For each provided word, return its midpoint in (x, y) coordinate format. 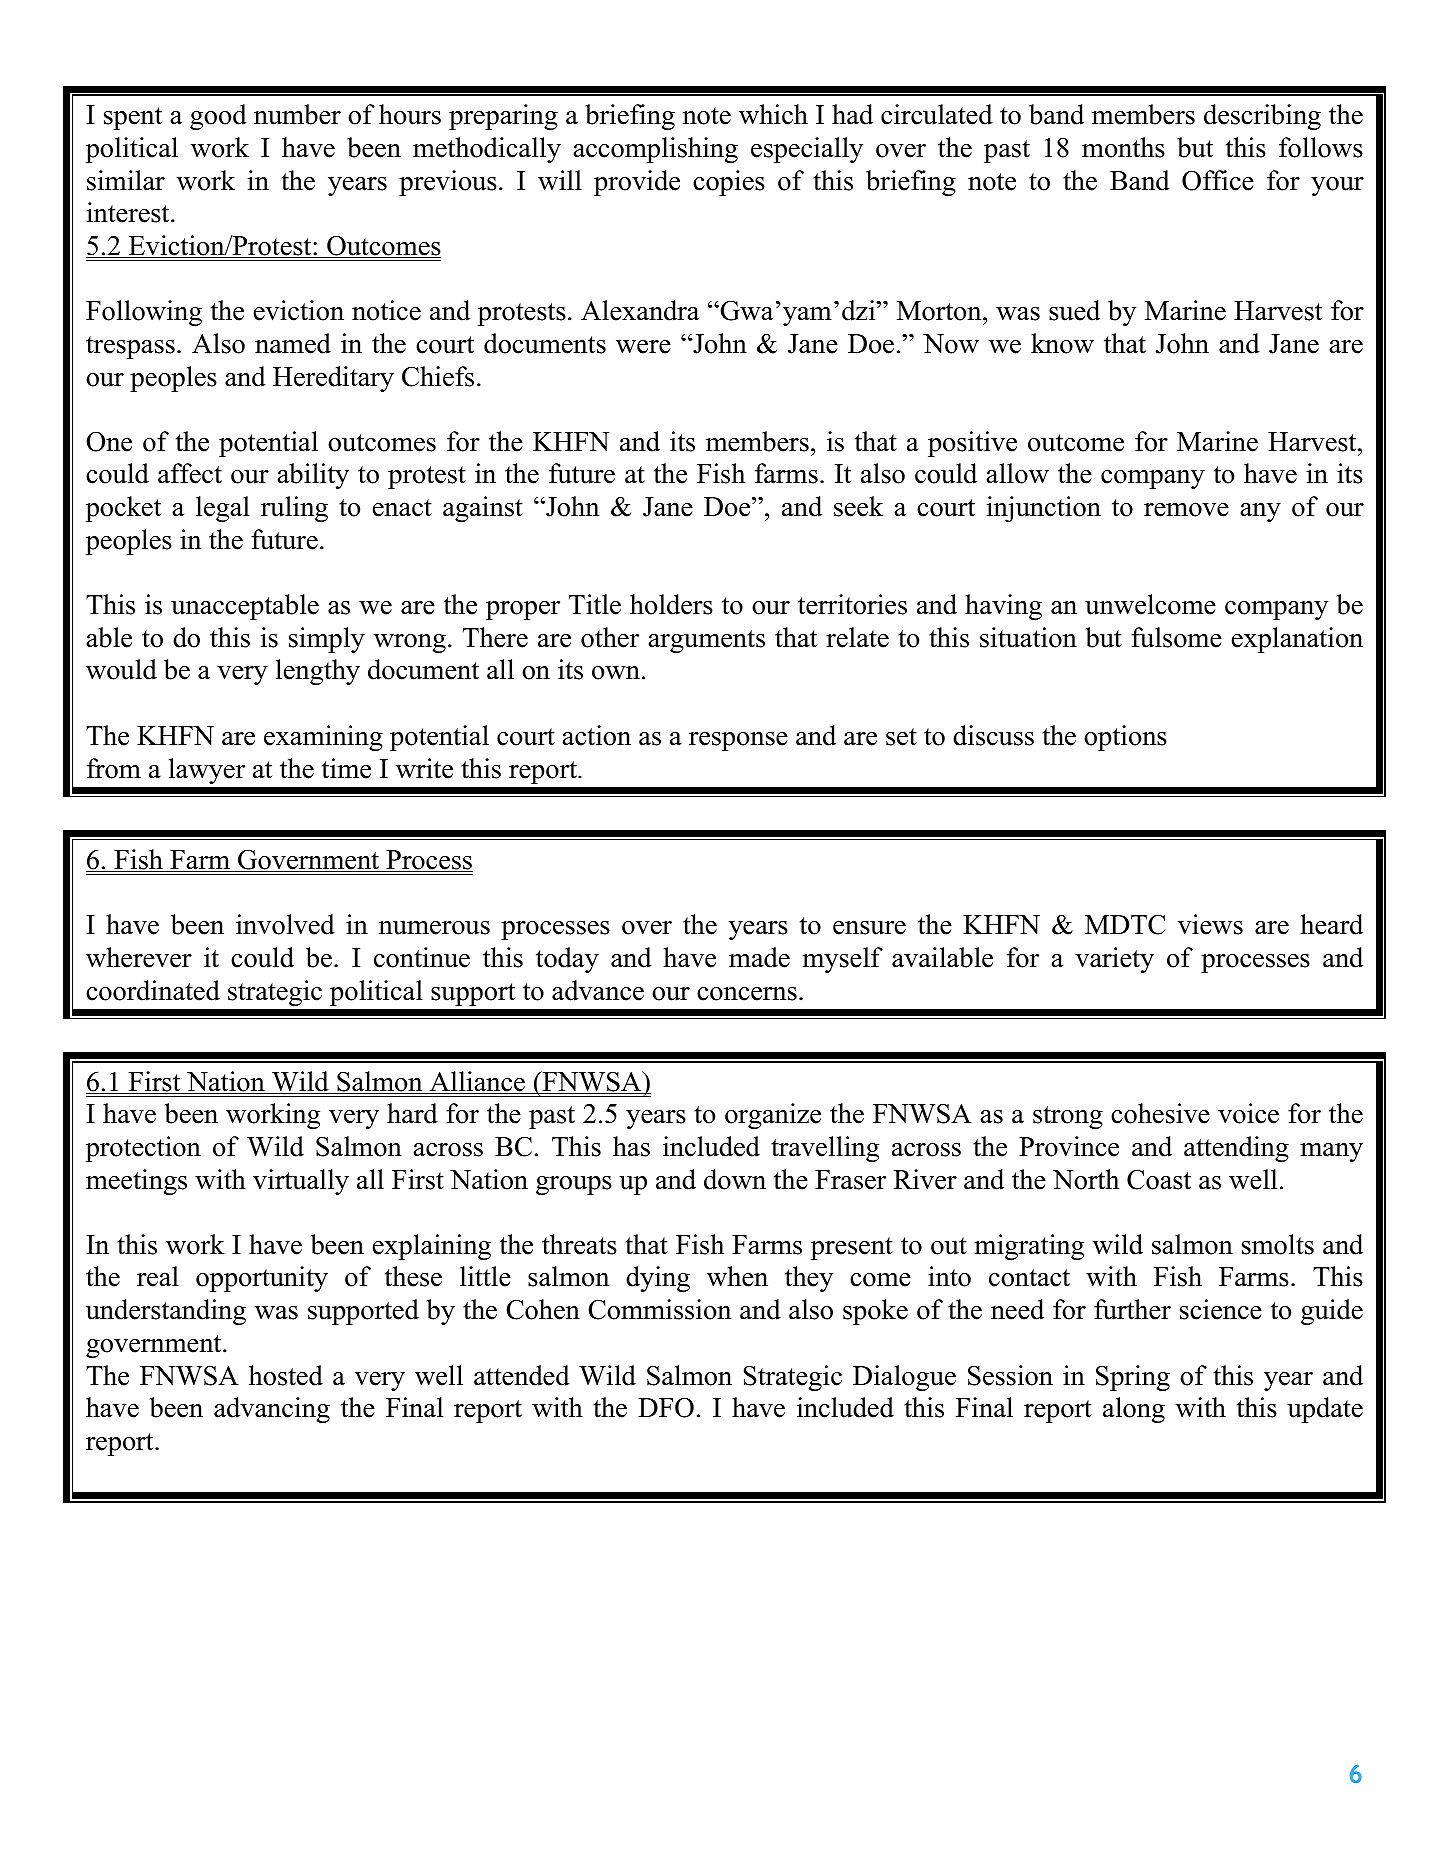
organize (773, 1116)
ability (313, 476)
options (1125, 738)
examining (323, 738)
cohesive (1160, 1113)
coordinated (153, 990)
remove (1186, 510)
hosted (286, 1375)
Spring (1133, 1378)
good (218, 117)
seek (858, 506)
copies (729, 183)
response (738, 741)
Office (1218, 180)
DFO (666, 1407)
